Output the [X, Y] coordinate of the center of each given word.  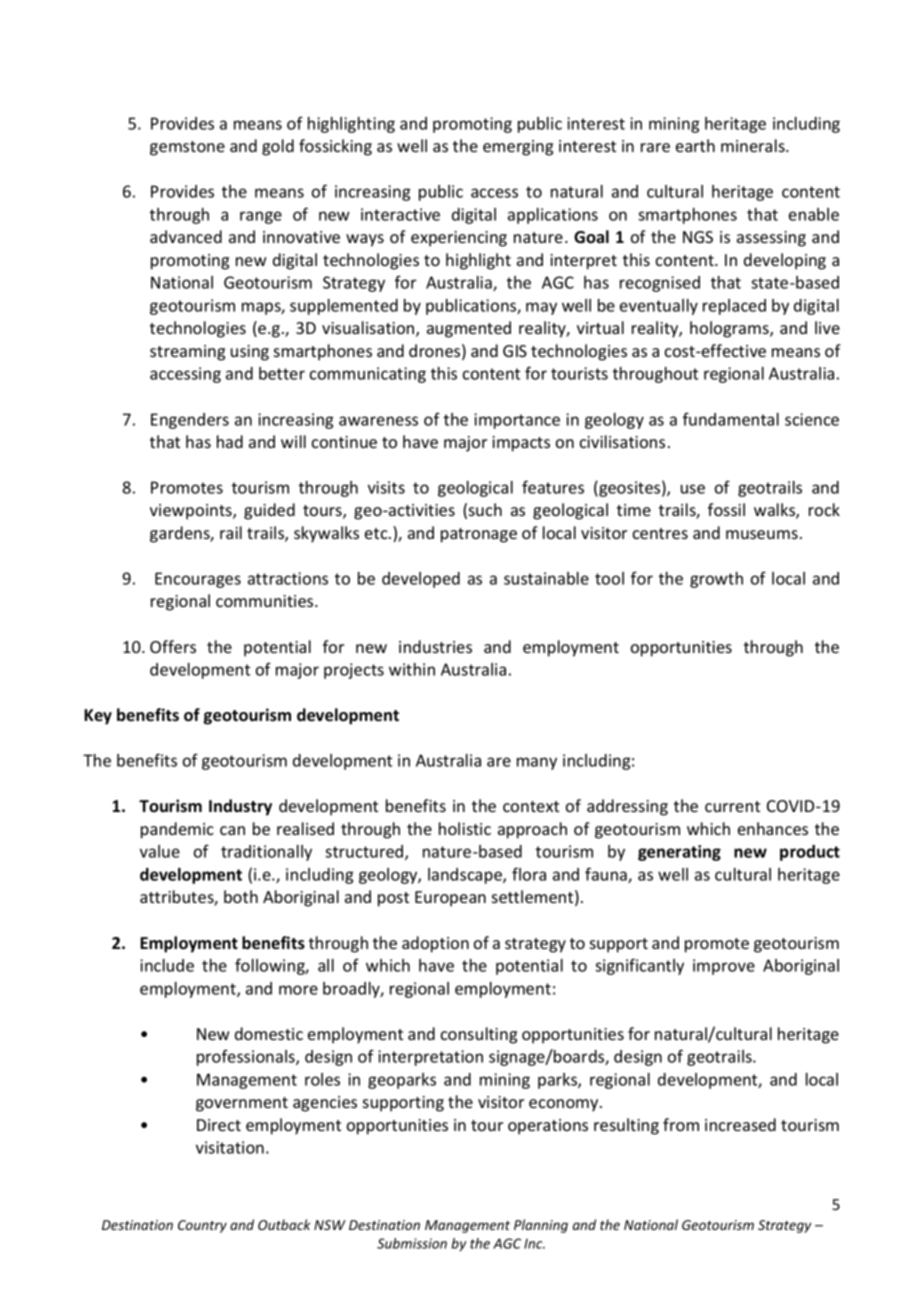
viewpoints [192, 512]
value [160, 851]
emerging [518, 148]
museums [762, 534]
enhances [773, 828]
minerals [754, 145]
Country [202, 1226]
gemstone [187, 148]
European [450, 899]
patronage [479, 535]
